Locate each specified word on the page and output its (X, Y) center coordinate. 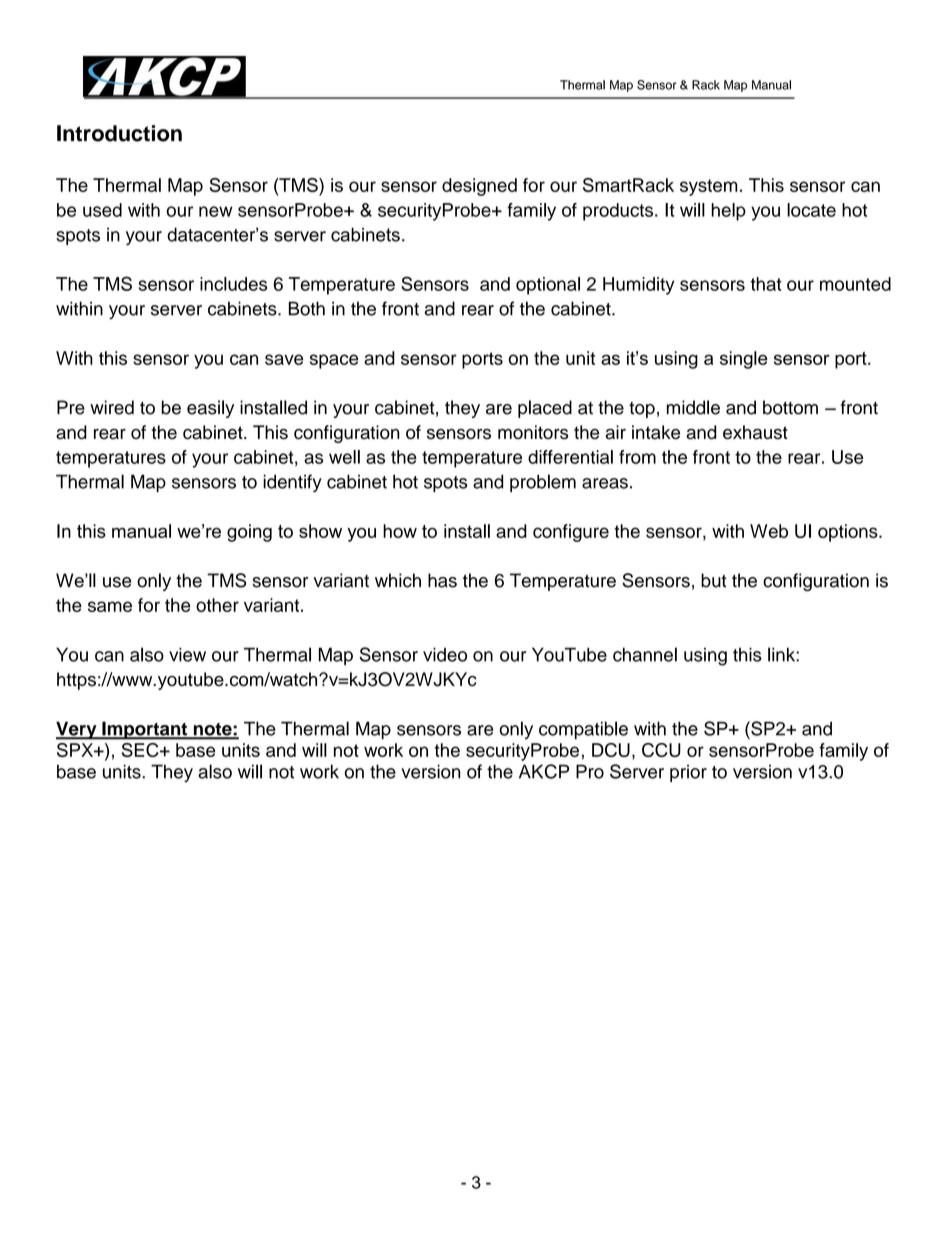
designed (479, 187)
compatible (583, 730)
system (709, 187)
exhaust (755, 432)
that (766, 284)
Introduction (119, 133)
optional (548, 286)
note (212, 730)
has (442, 580)
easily (210, 409)
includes (233, 284)
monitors (533, 432)
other (217, 605)
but (714, 580)
